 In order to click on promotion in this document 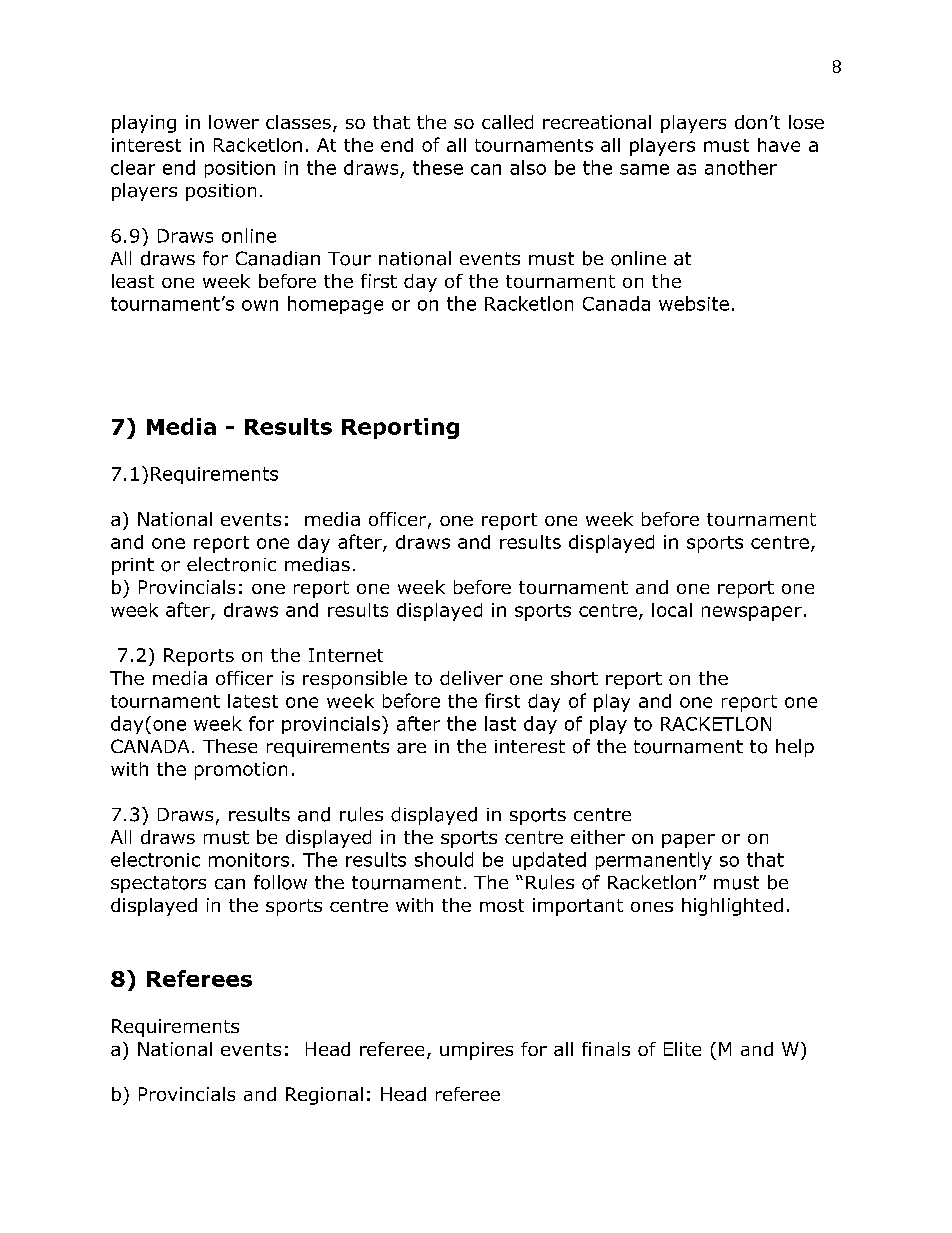, I will do `click(241, 771)`.
